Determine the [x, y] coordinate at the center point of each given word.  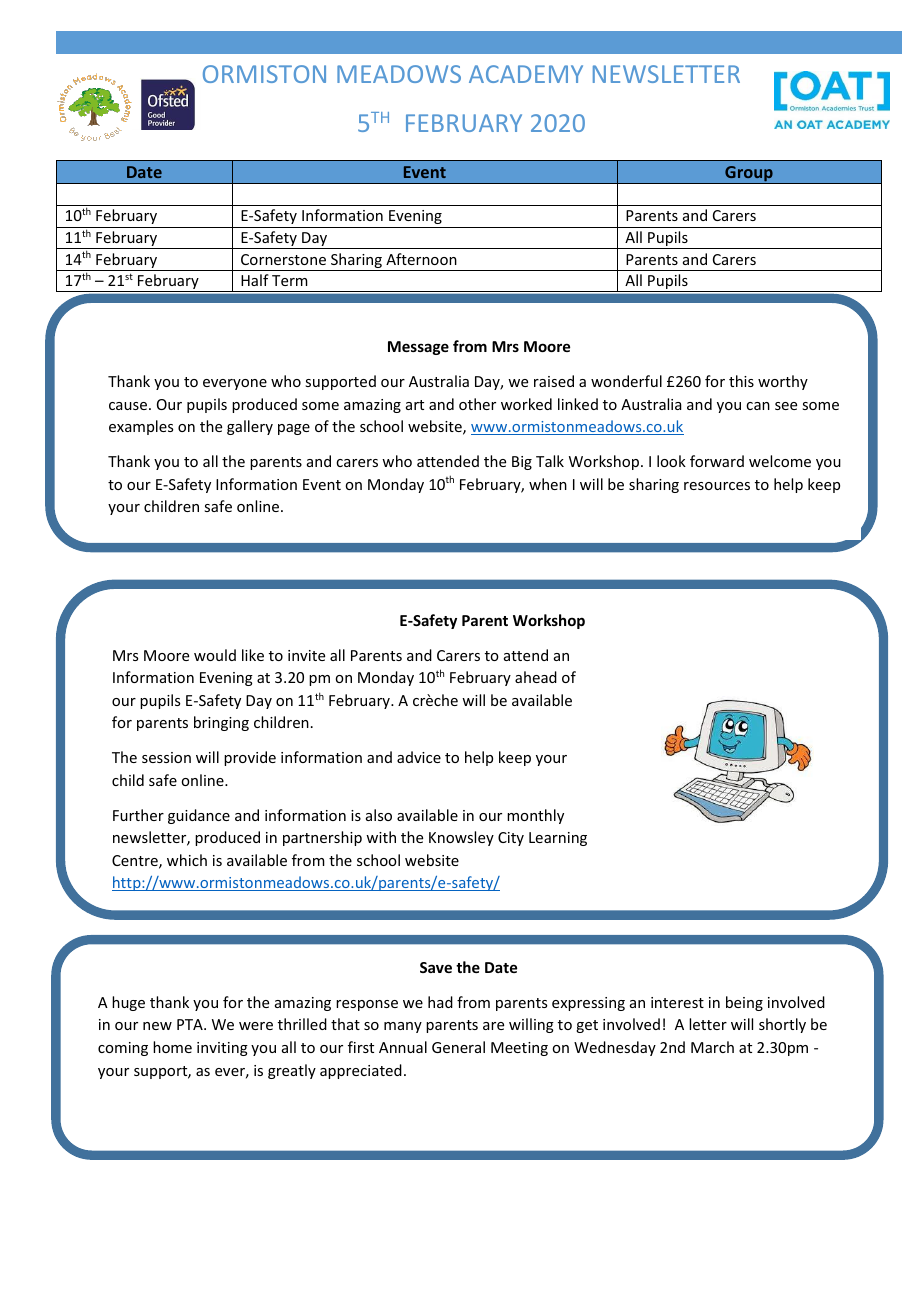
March [712, 1047]
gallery [250, 427]
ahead [536, 677]
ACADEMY [526, 74]
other [477, 404]
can [758, 406]
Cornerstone [283, 259]
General [458, 1047]
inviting [222, 1049]
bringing [221, 723]
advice [419, 757]
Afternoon [421, 259]
